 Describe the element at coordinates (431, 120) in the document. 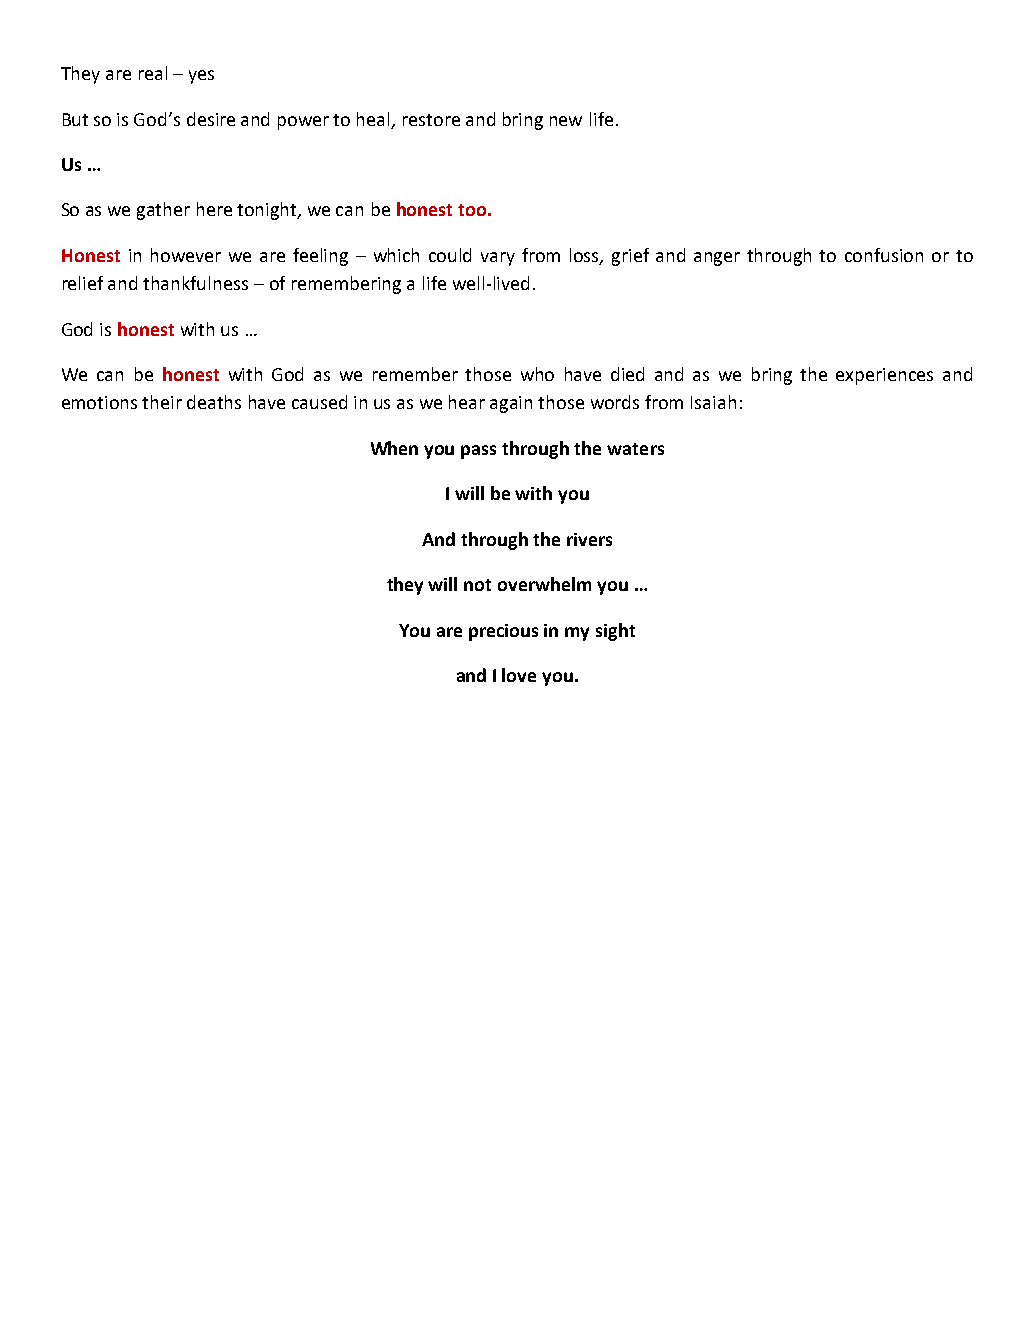

I see `restore` at that location.
